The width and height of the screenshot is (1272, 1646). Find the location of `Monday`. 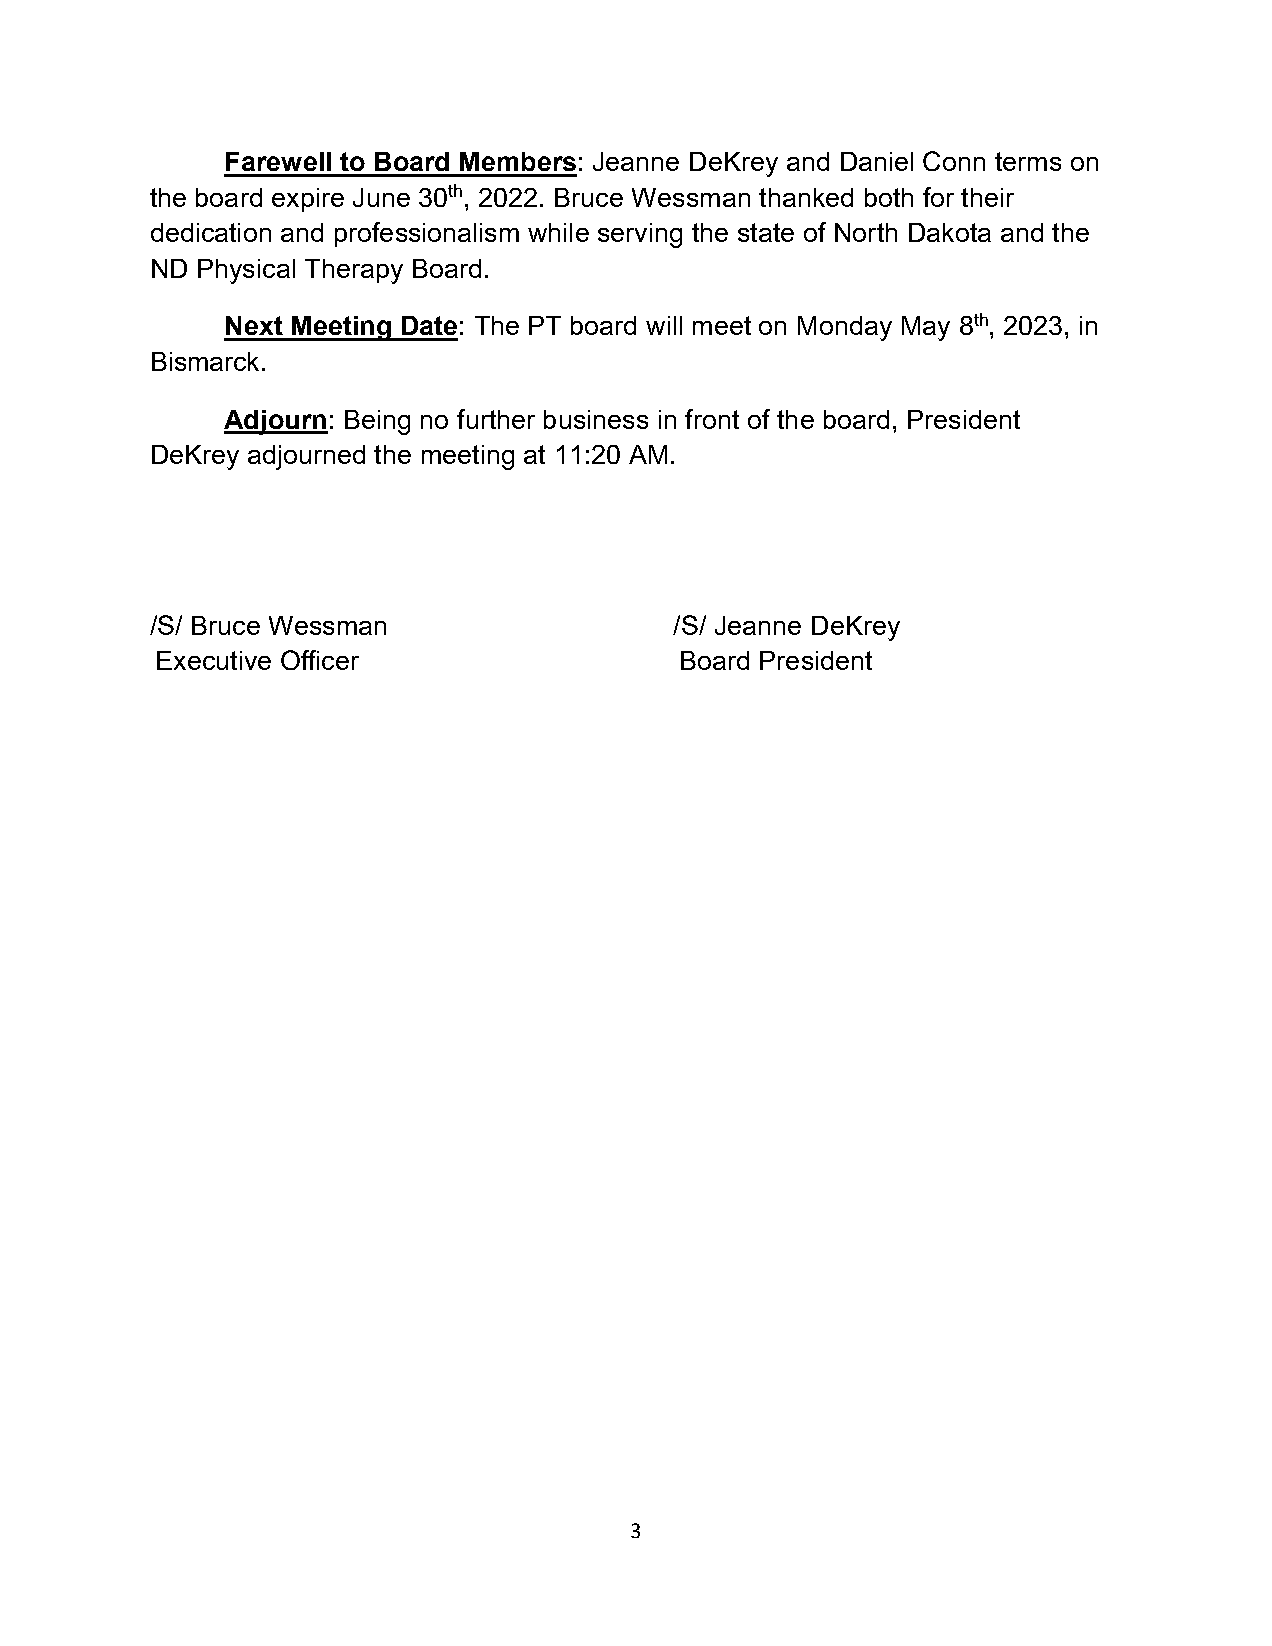

Monday is located at coordinates (845, 328).
